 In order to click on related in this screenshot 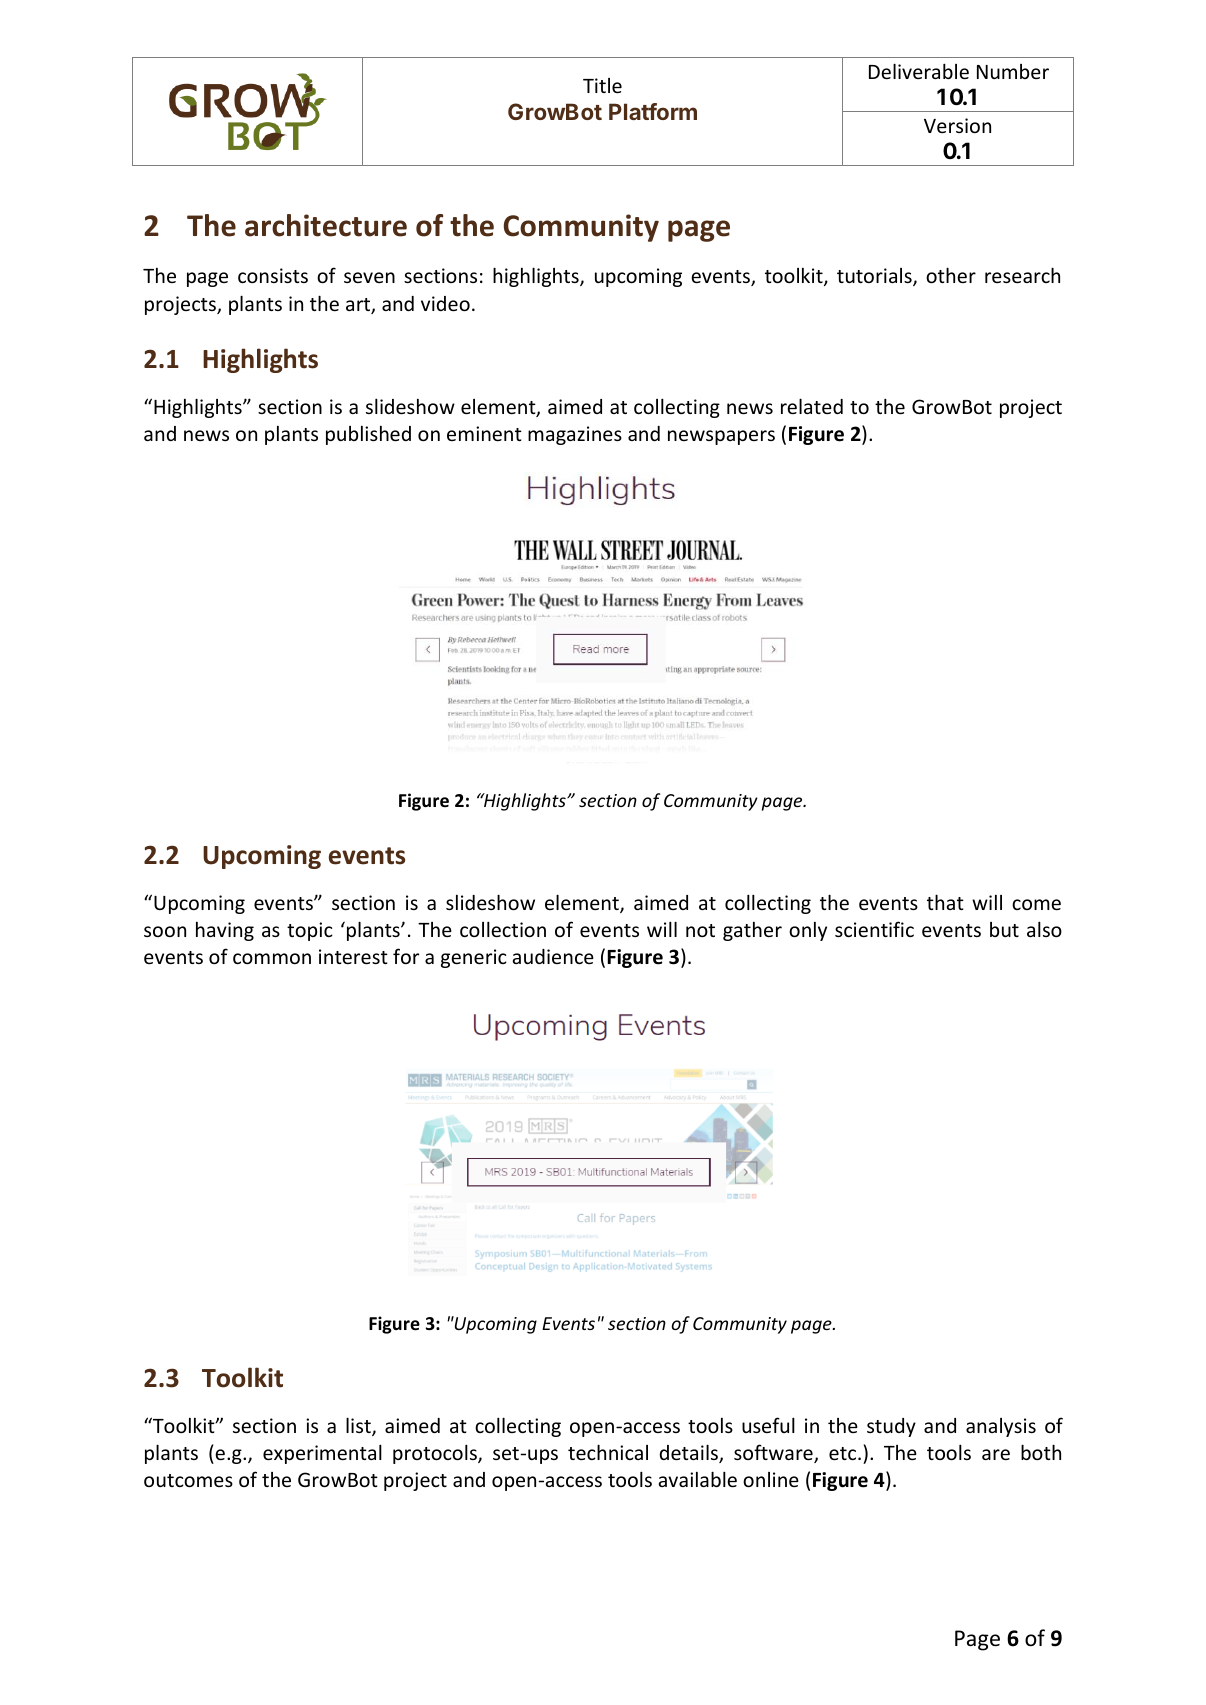, I will do `click(812, 406)`.
